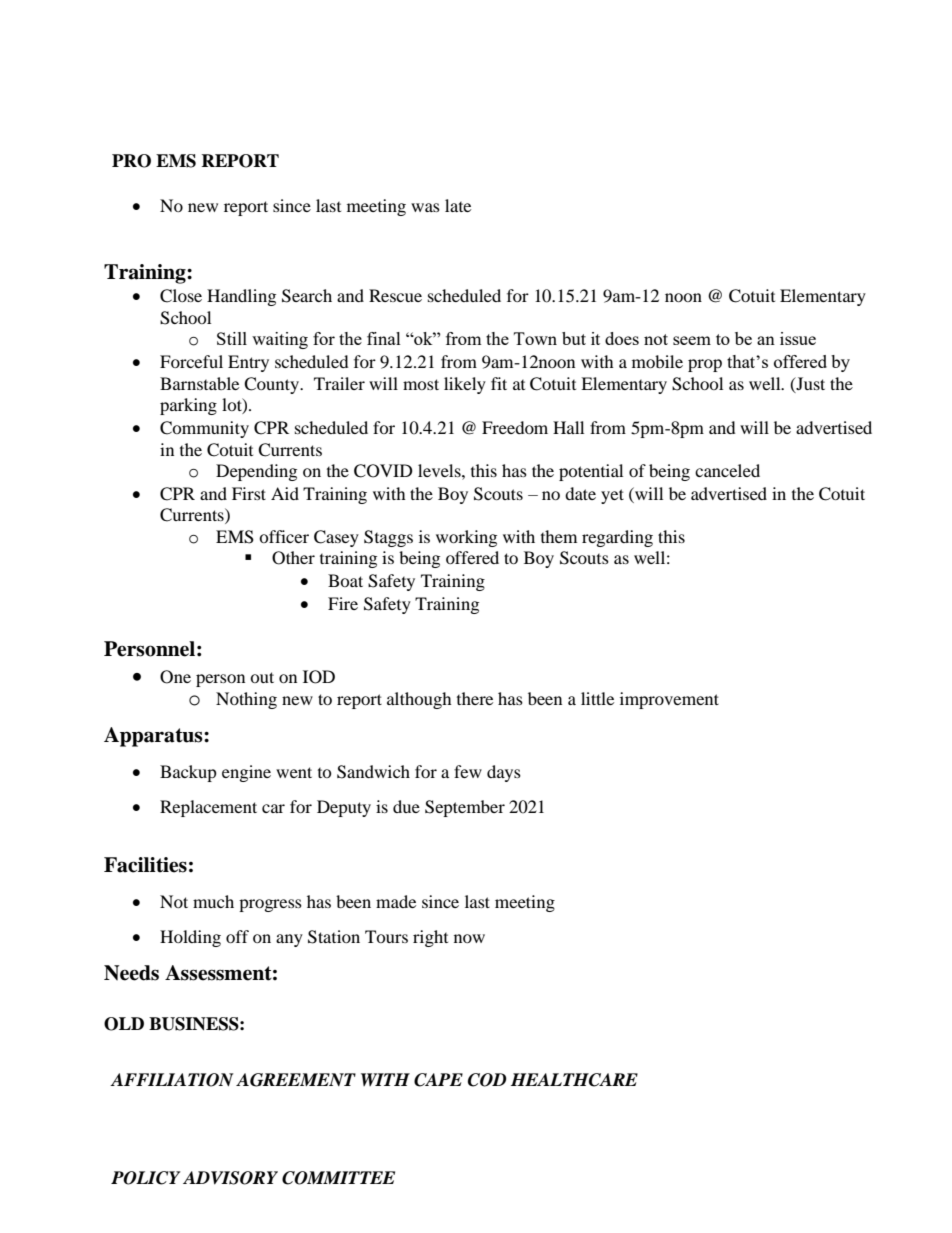  What do you see at coordinates (515, 427) in the screenshot?
I see `Freedom` at bounding box center [515, 427].
